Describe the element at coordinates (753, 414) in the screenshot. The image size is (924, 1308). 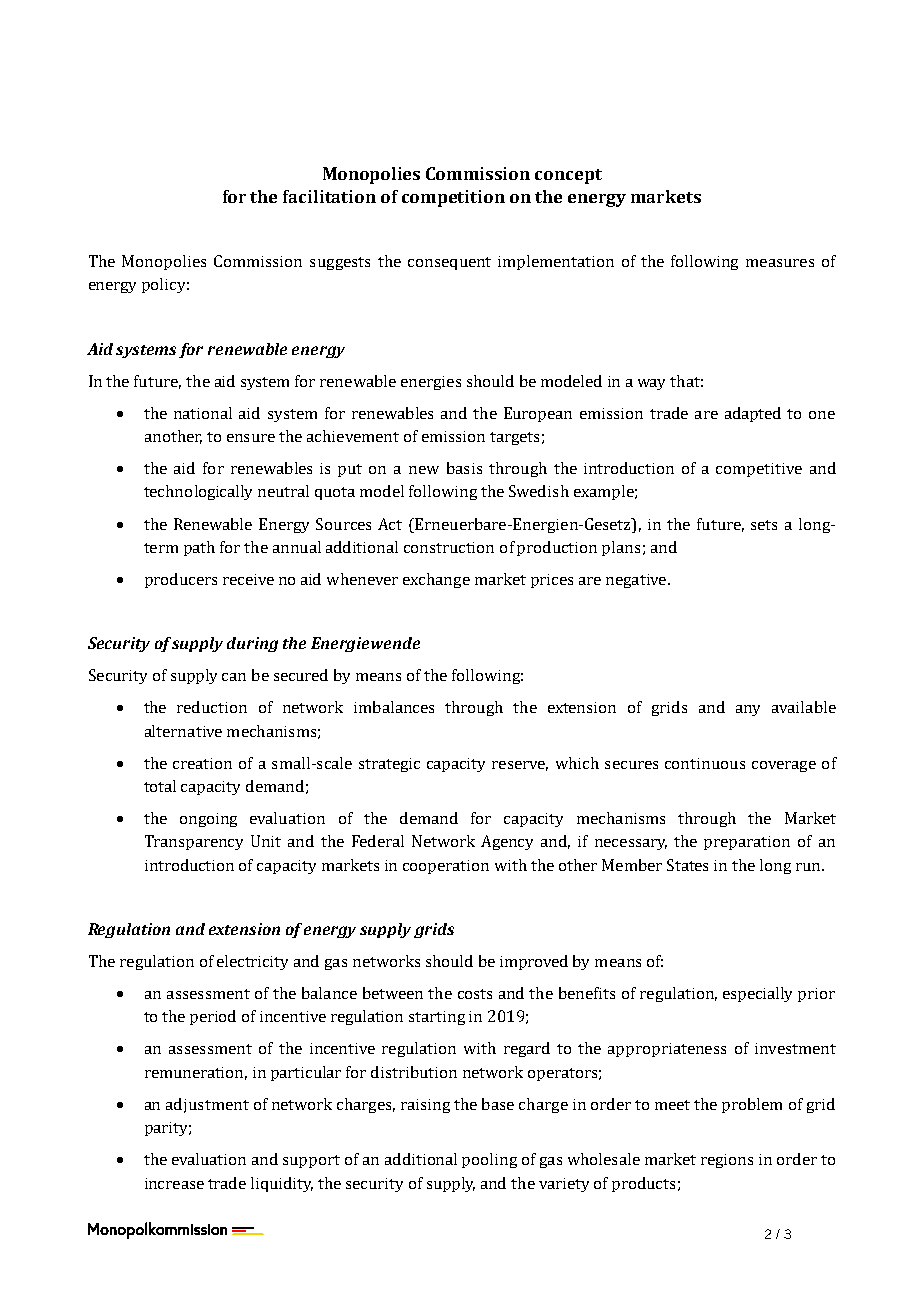
I see `adapted` at that location.
